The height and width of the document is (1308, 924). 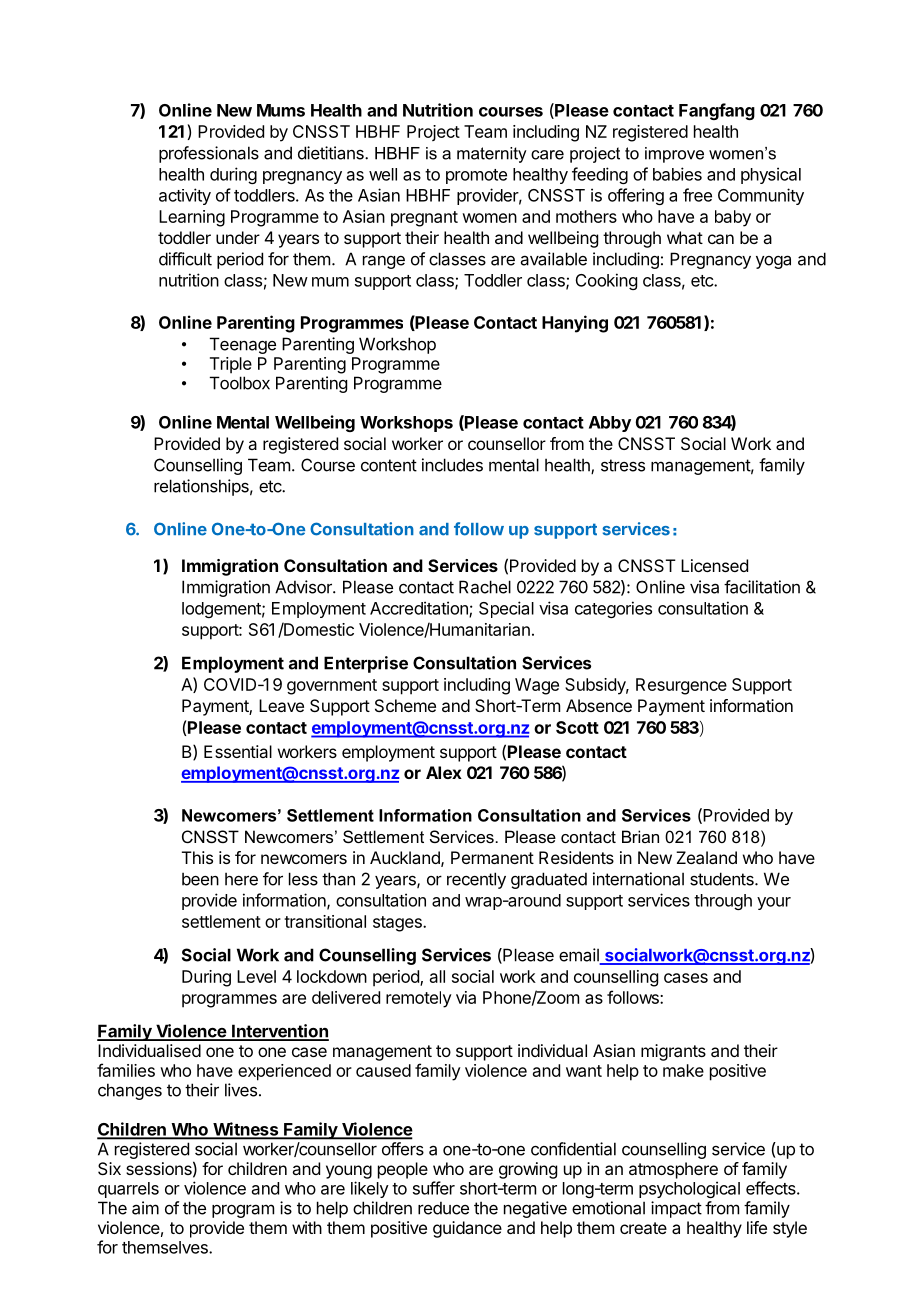 I want to click on maternity, so click(x=492, y=155).
